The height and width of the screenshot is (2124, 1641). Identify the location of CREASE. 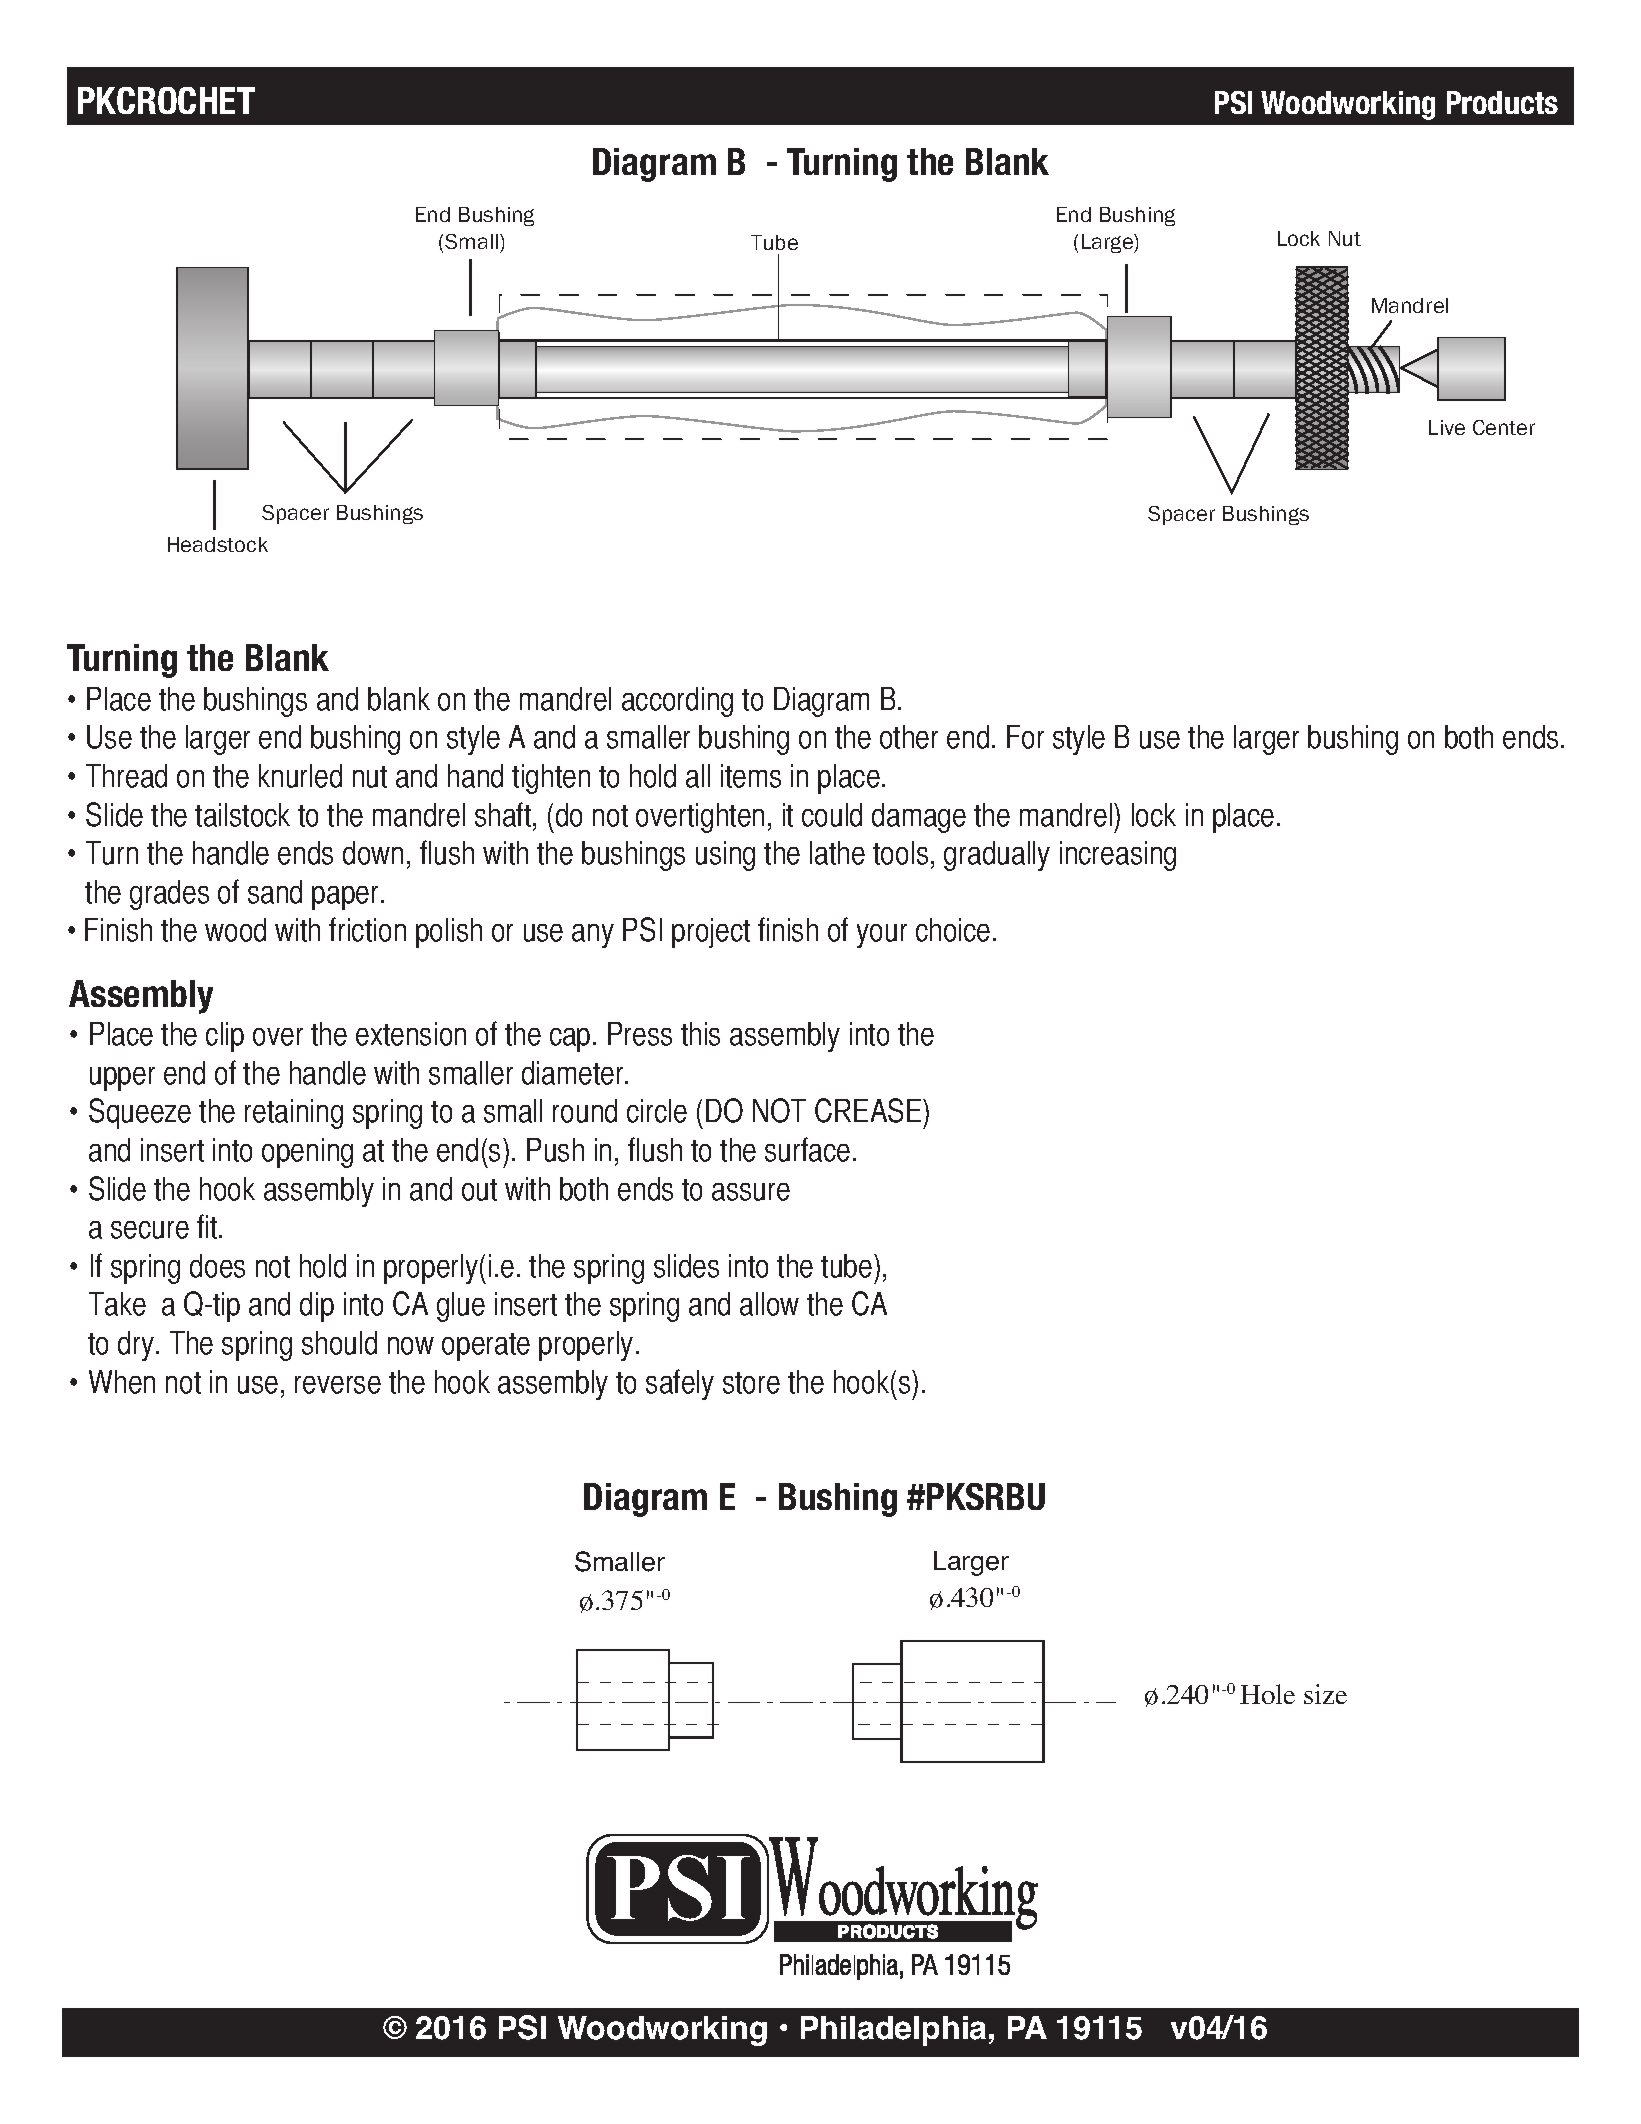
(869, 1110).
